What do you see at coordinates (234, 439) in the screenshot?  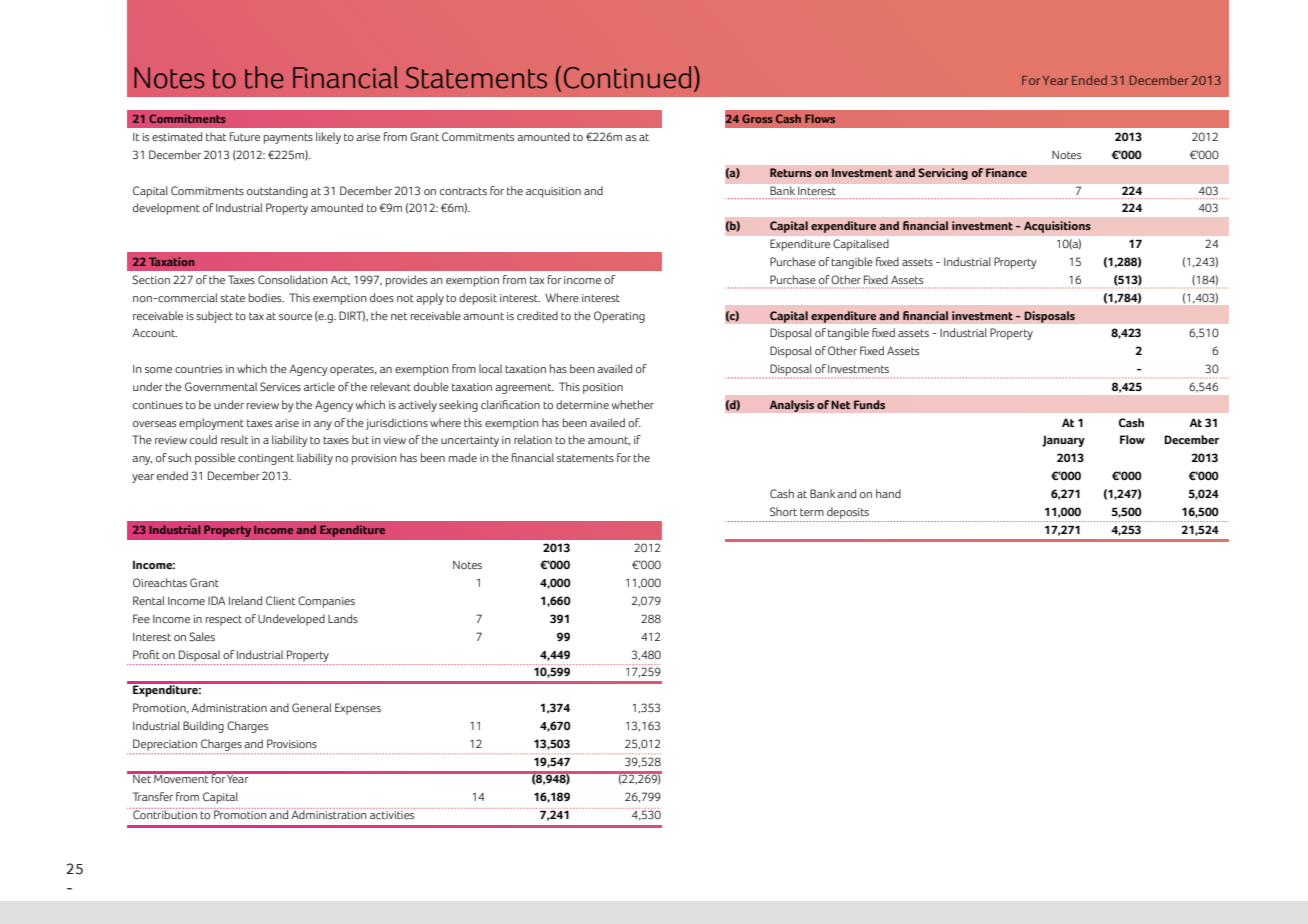 I see `result` at bounding box center [234, 439].
